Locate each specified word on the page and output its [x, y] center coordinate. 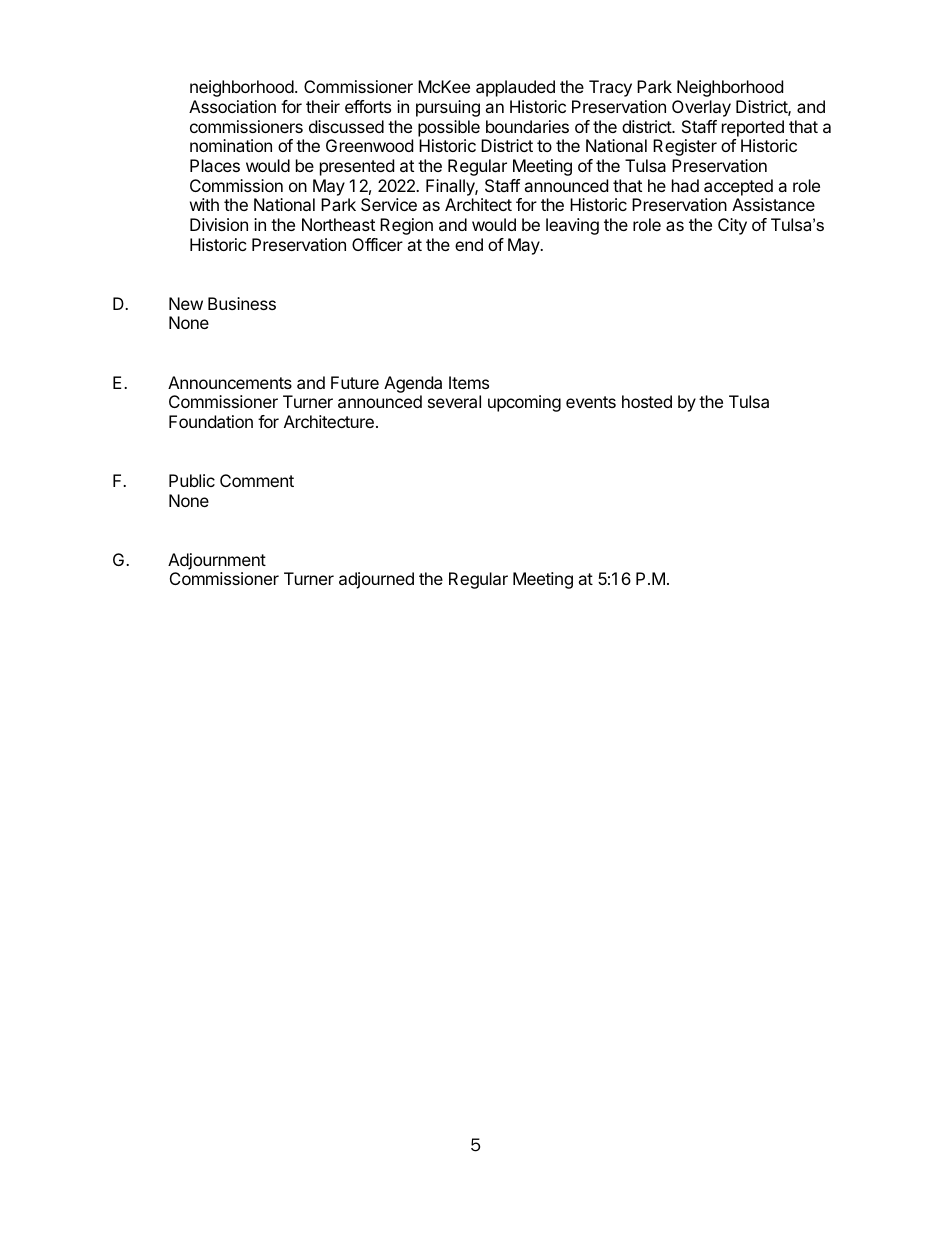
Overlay [701, 108]
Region [406, 226]
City [732, 226]
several [454, 401]
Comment [257, 480]
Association [232, 106]
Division [219, 224]
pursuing [448, 108]
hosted [647, 401]
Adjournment [217, 561]
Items [469, 382]
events [591, 402]
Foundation [211, 421]
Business [242, 303]
